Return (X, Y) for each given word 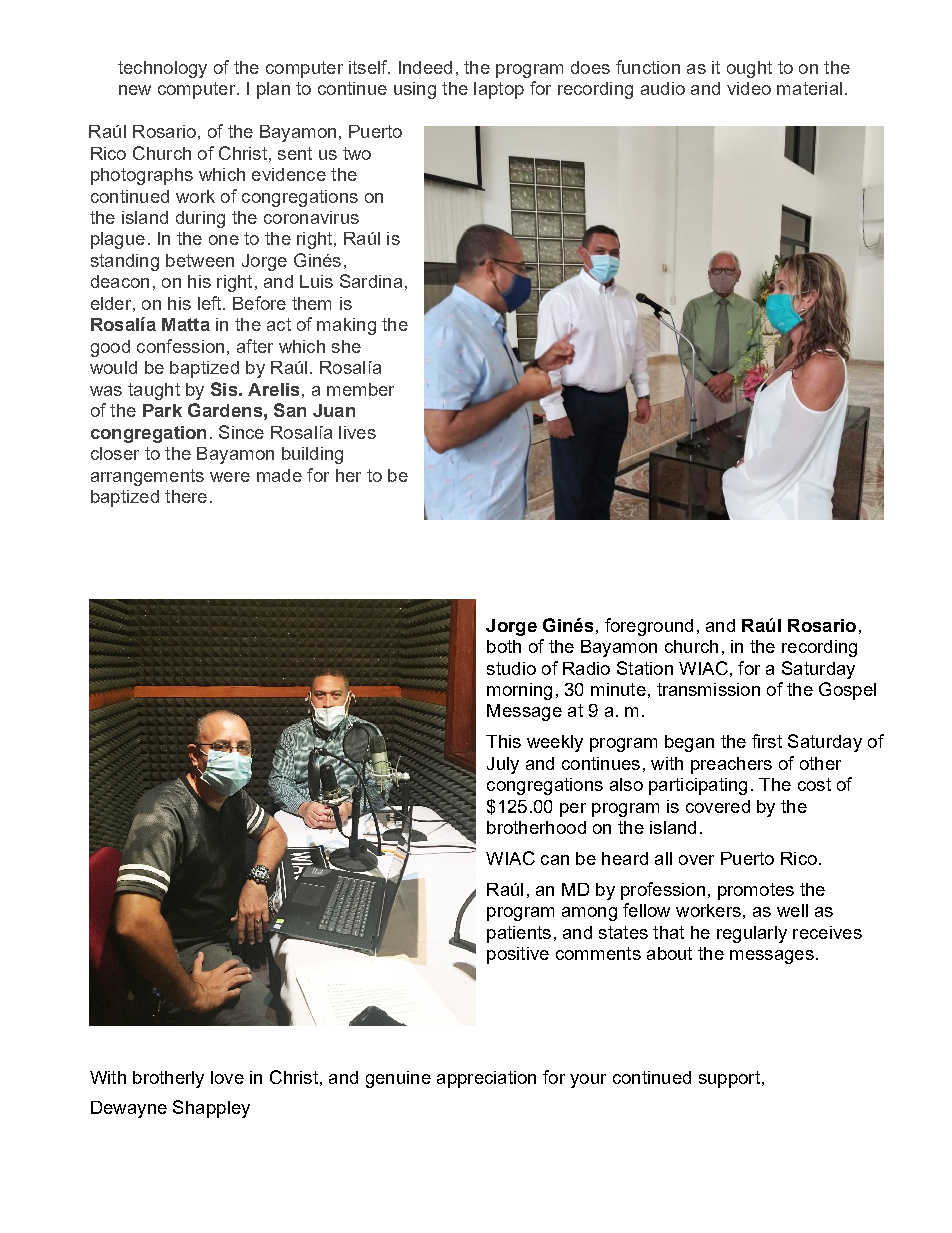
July (503, 765)
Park (162, 410)
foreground (649, 627)
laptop (499, 90)
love (227, 1077)
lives (357, 432)
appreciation (486, 1079)
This (503, 741)
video (749, 88)
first (767, 741)
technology (162, 69)
